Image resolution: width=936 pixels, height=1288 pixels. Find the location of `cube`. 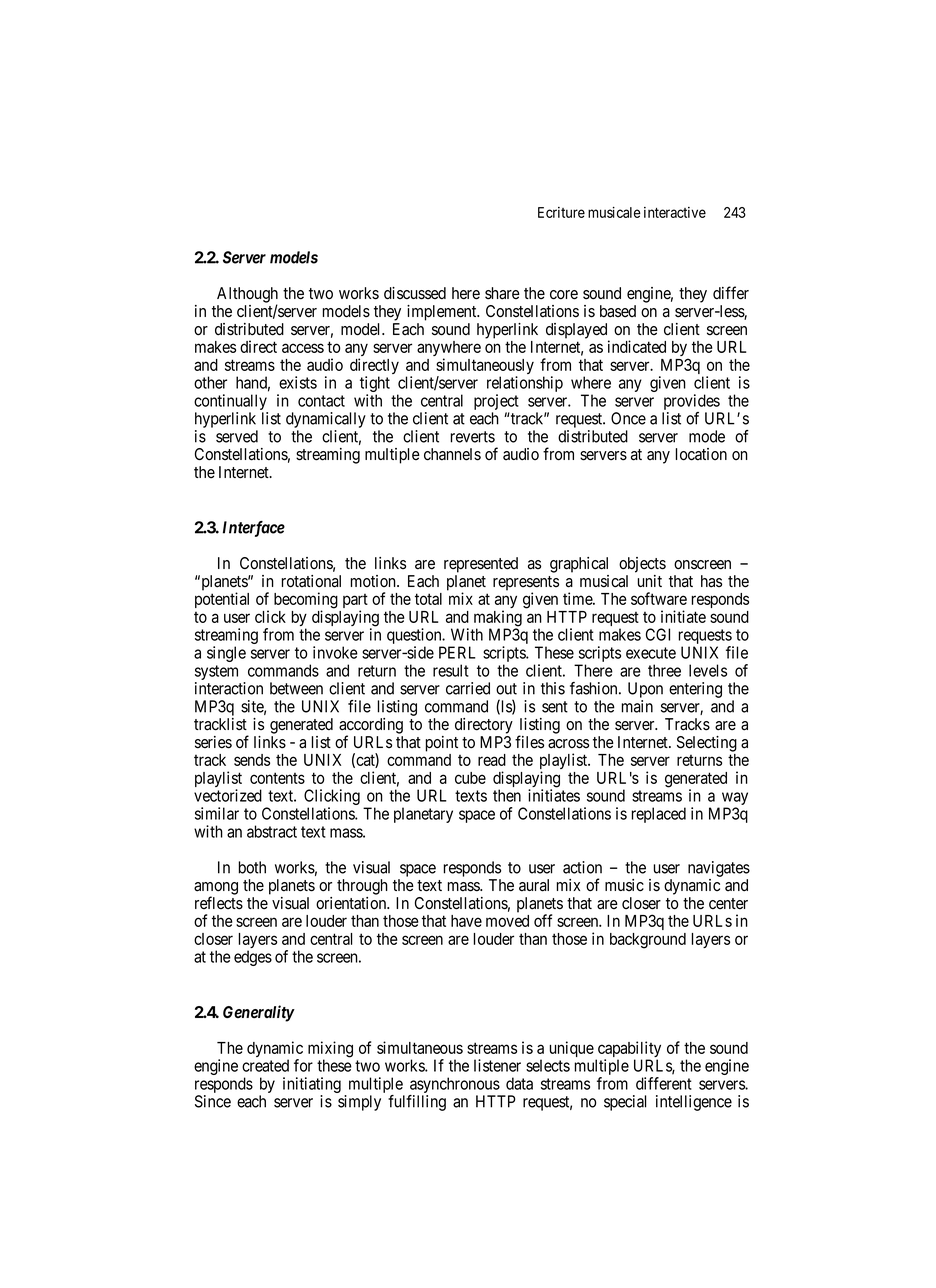

cube is located at coordinates (470, 778).
